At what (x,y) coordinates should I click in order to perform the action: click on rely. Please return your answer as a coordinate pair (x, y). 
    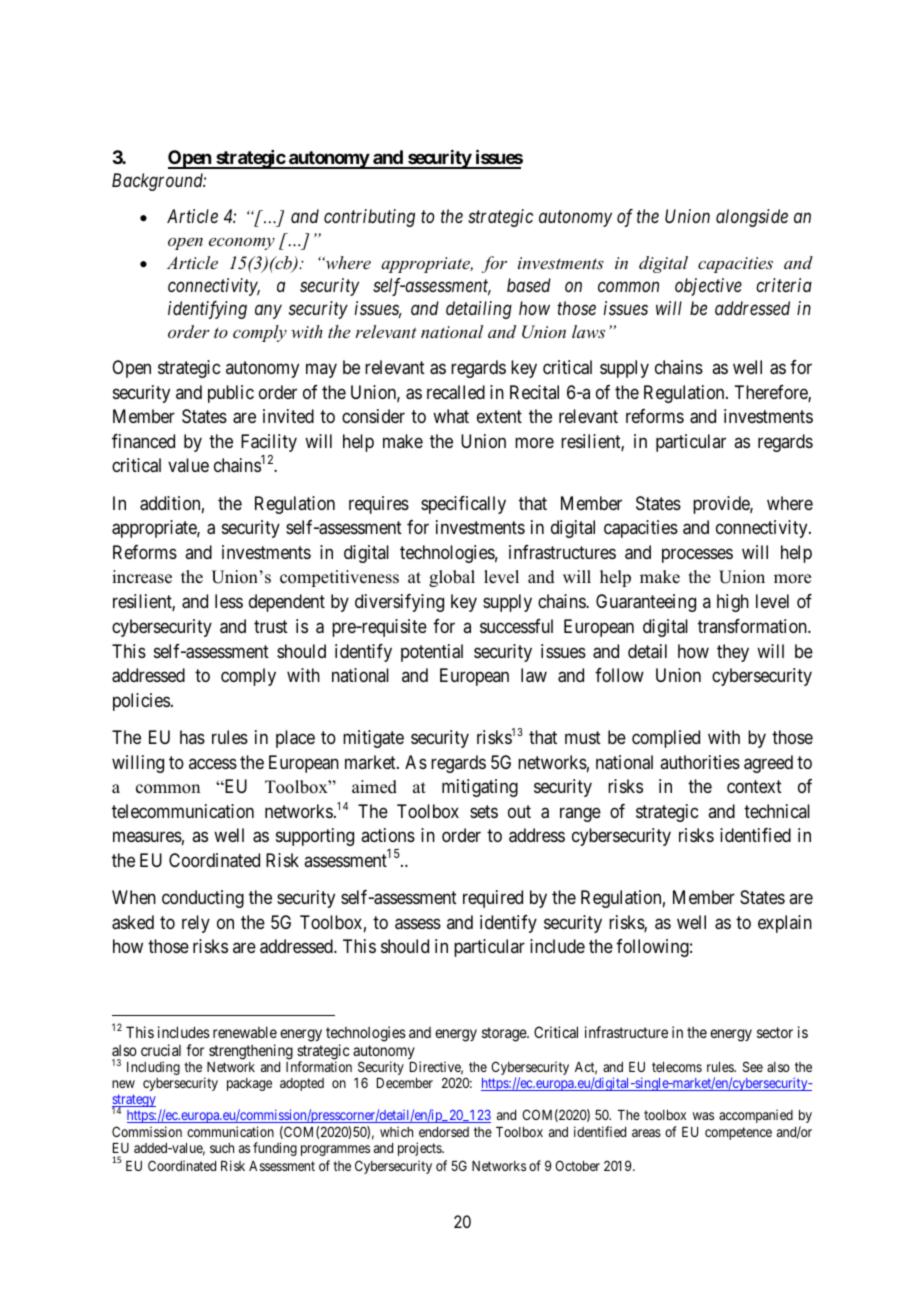
    Looking at the image, I should click on (196, 924).
